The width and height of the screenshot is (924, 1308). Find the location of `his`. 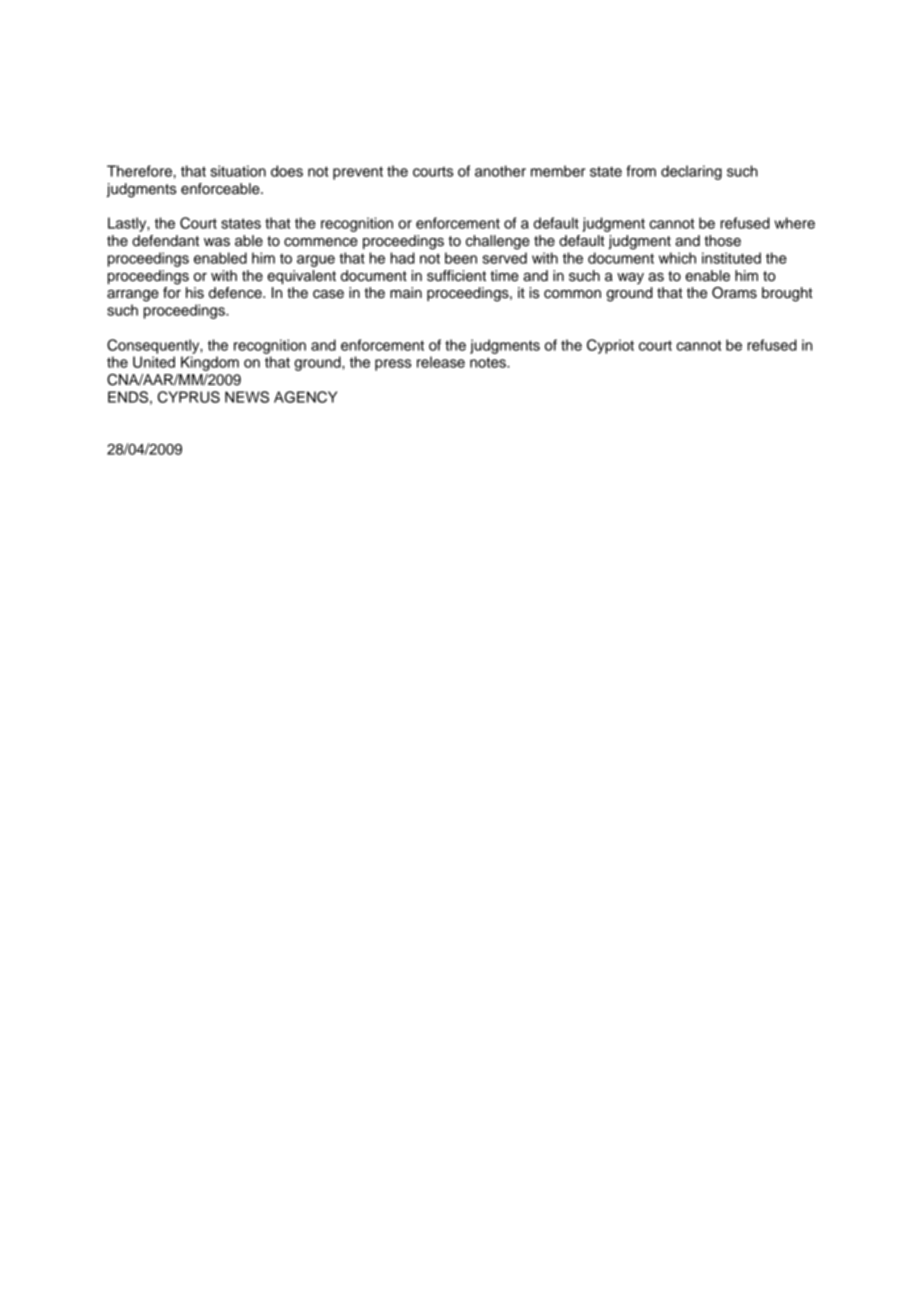

his is located at coordinates (195, 293).
